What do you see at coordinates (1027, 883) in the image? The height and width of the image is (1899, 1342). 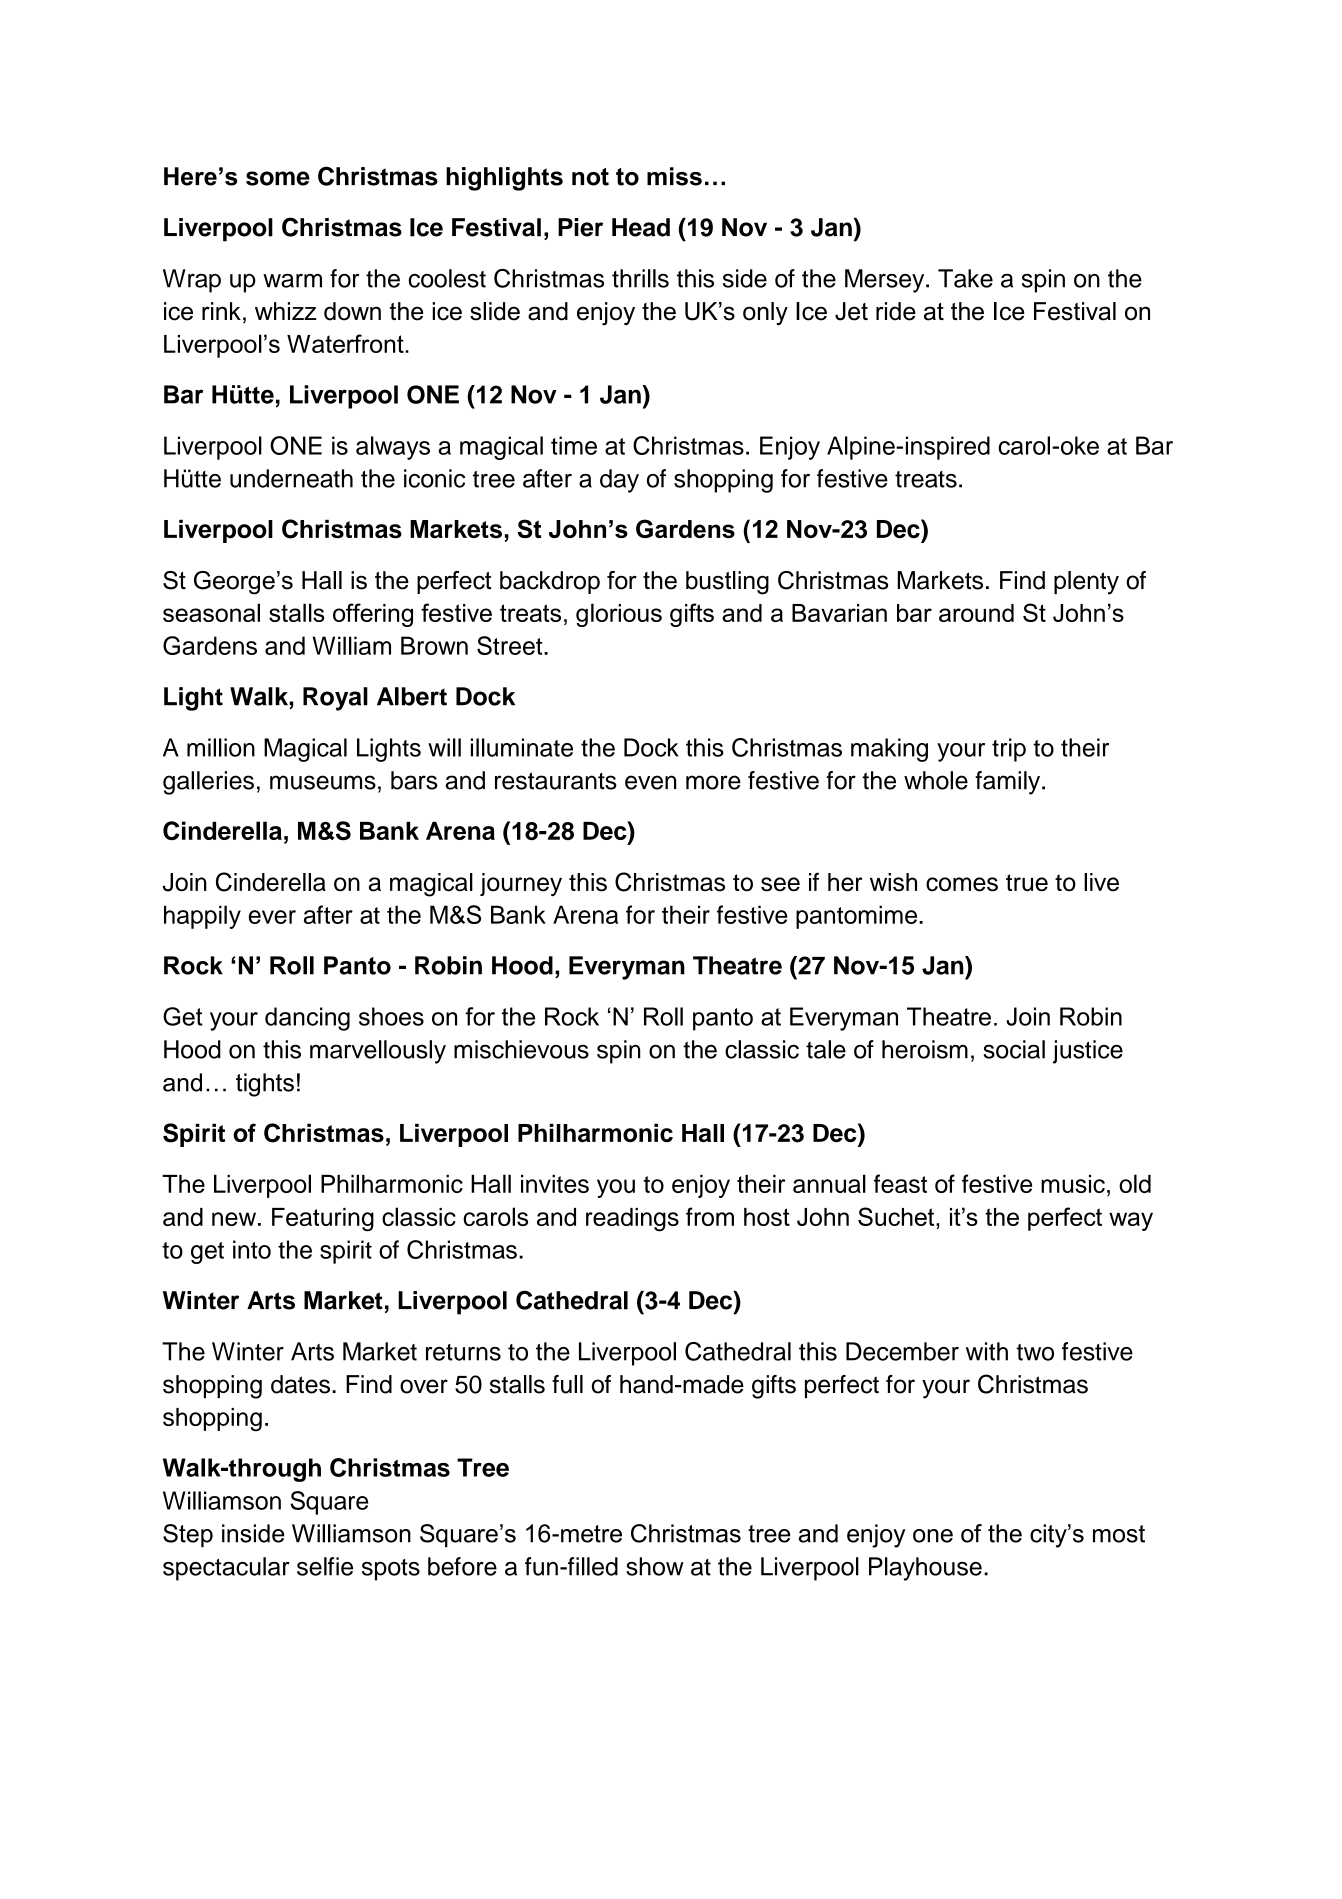 I see `true` at bounding box center [1027, 883].
